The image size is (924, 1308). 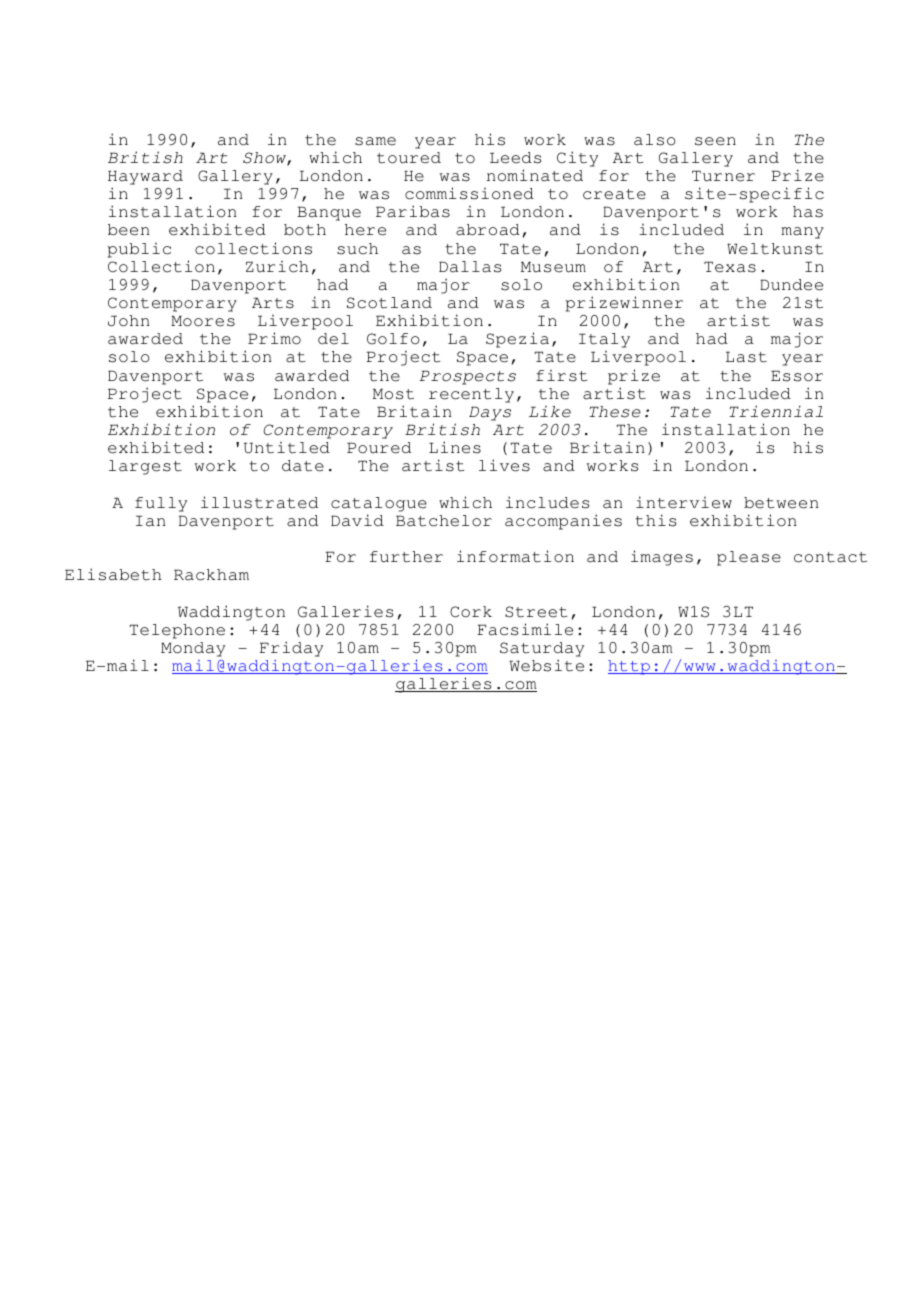 What do you see at coordinates (444, 521) in the page?
I see `Batchelor` at bounding box center [444, 521].
